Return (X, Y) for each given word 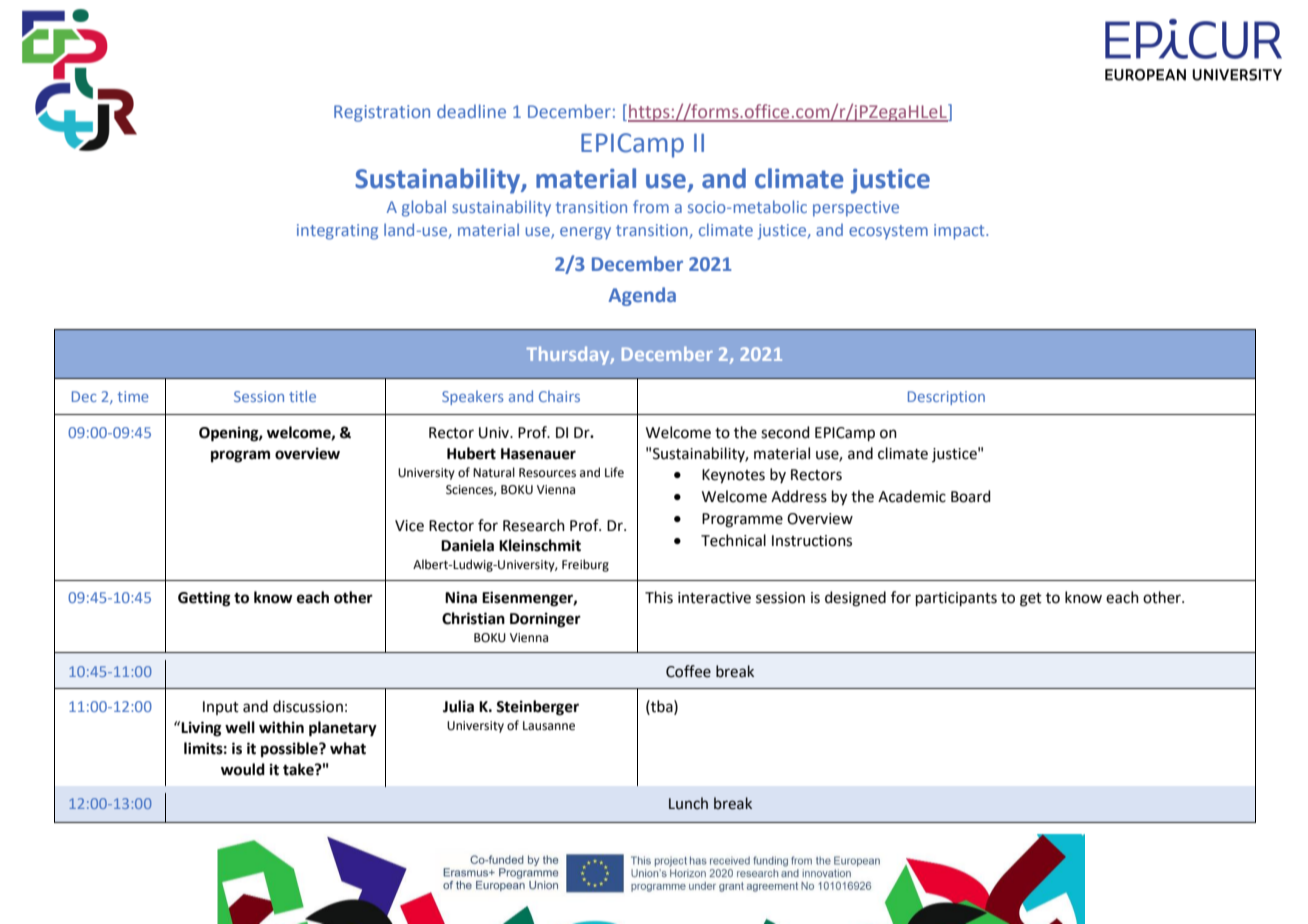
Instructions (812, 541)
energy (585, 233)
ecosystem (888, 232)
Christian (473, 618)
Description (946, 398)
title (302, 396)
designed (855, 599)
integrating (337, 232)
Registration (382, 113)
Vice (409, 526)
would (243, 769)
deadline (471, 111)
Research (534, 525)
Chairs (559, 396)
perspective (856, 209)
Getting (204, 599)
